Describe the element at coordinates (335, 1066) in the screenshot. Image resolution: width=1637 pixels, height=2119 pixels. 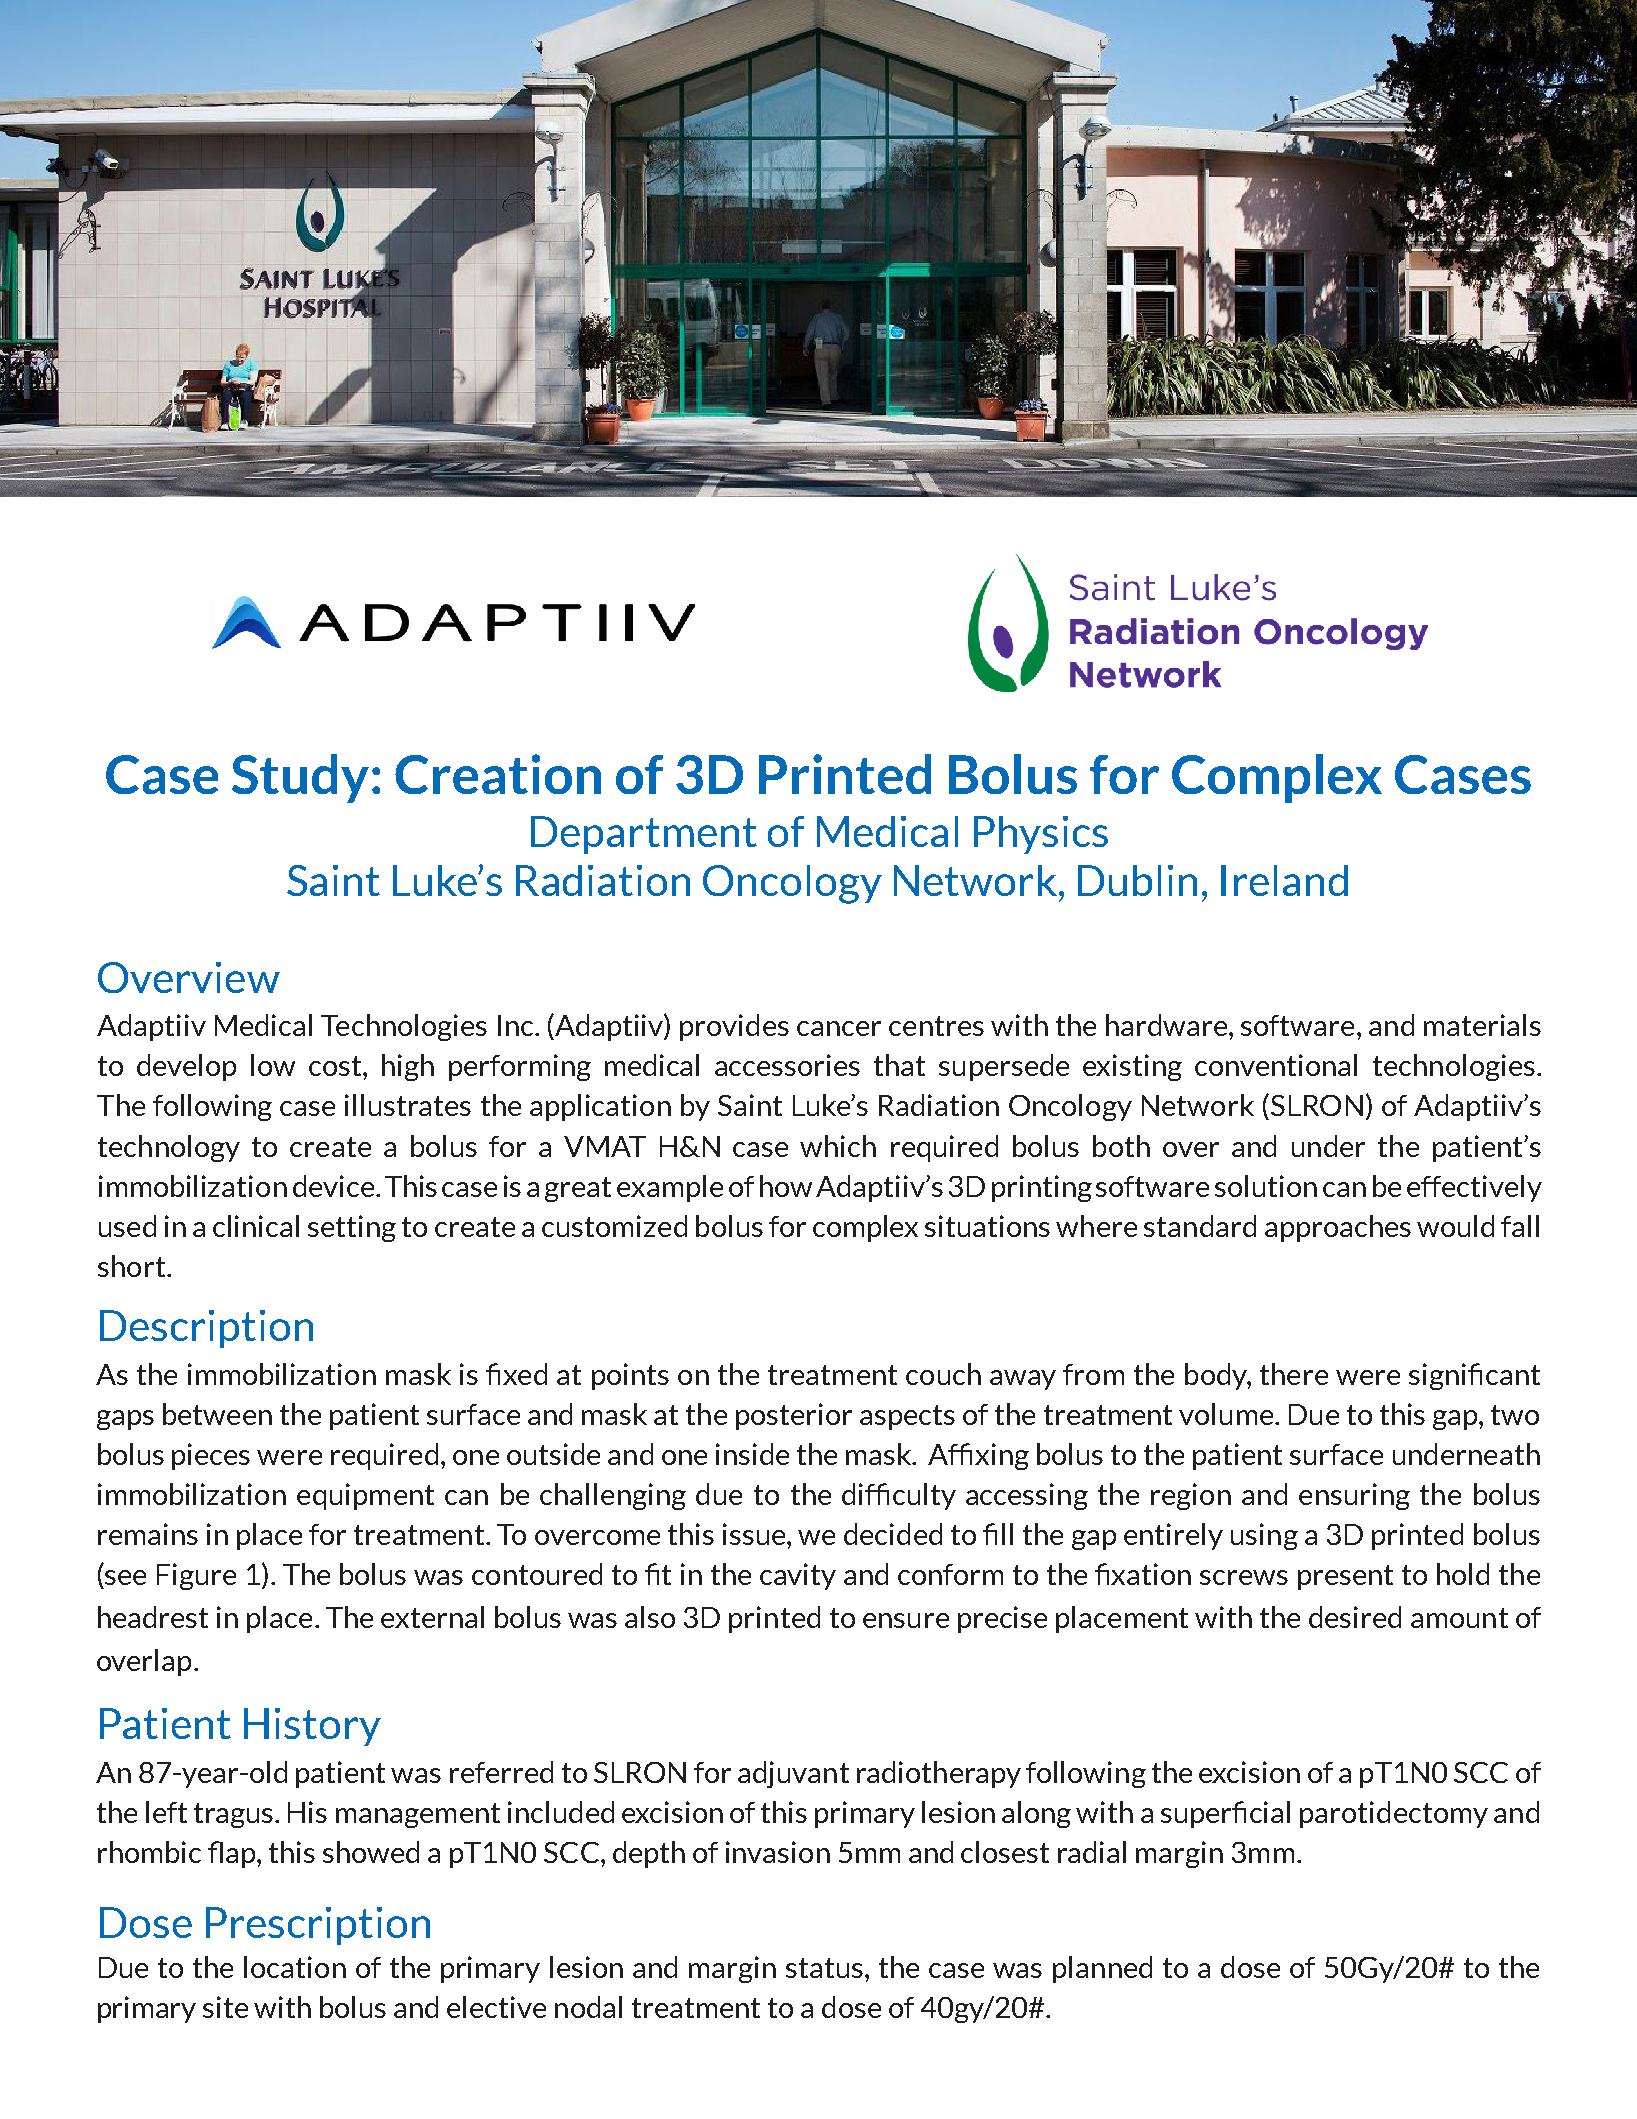
I see `cost` at that location.
